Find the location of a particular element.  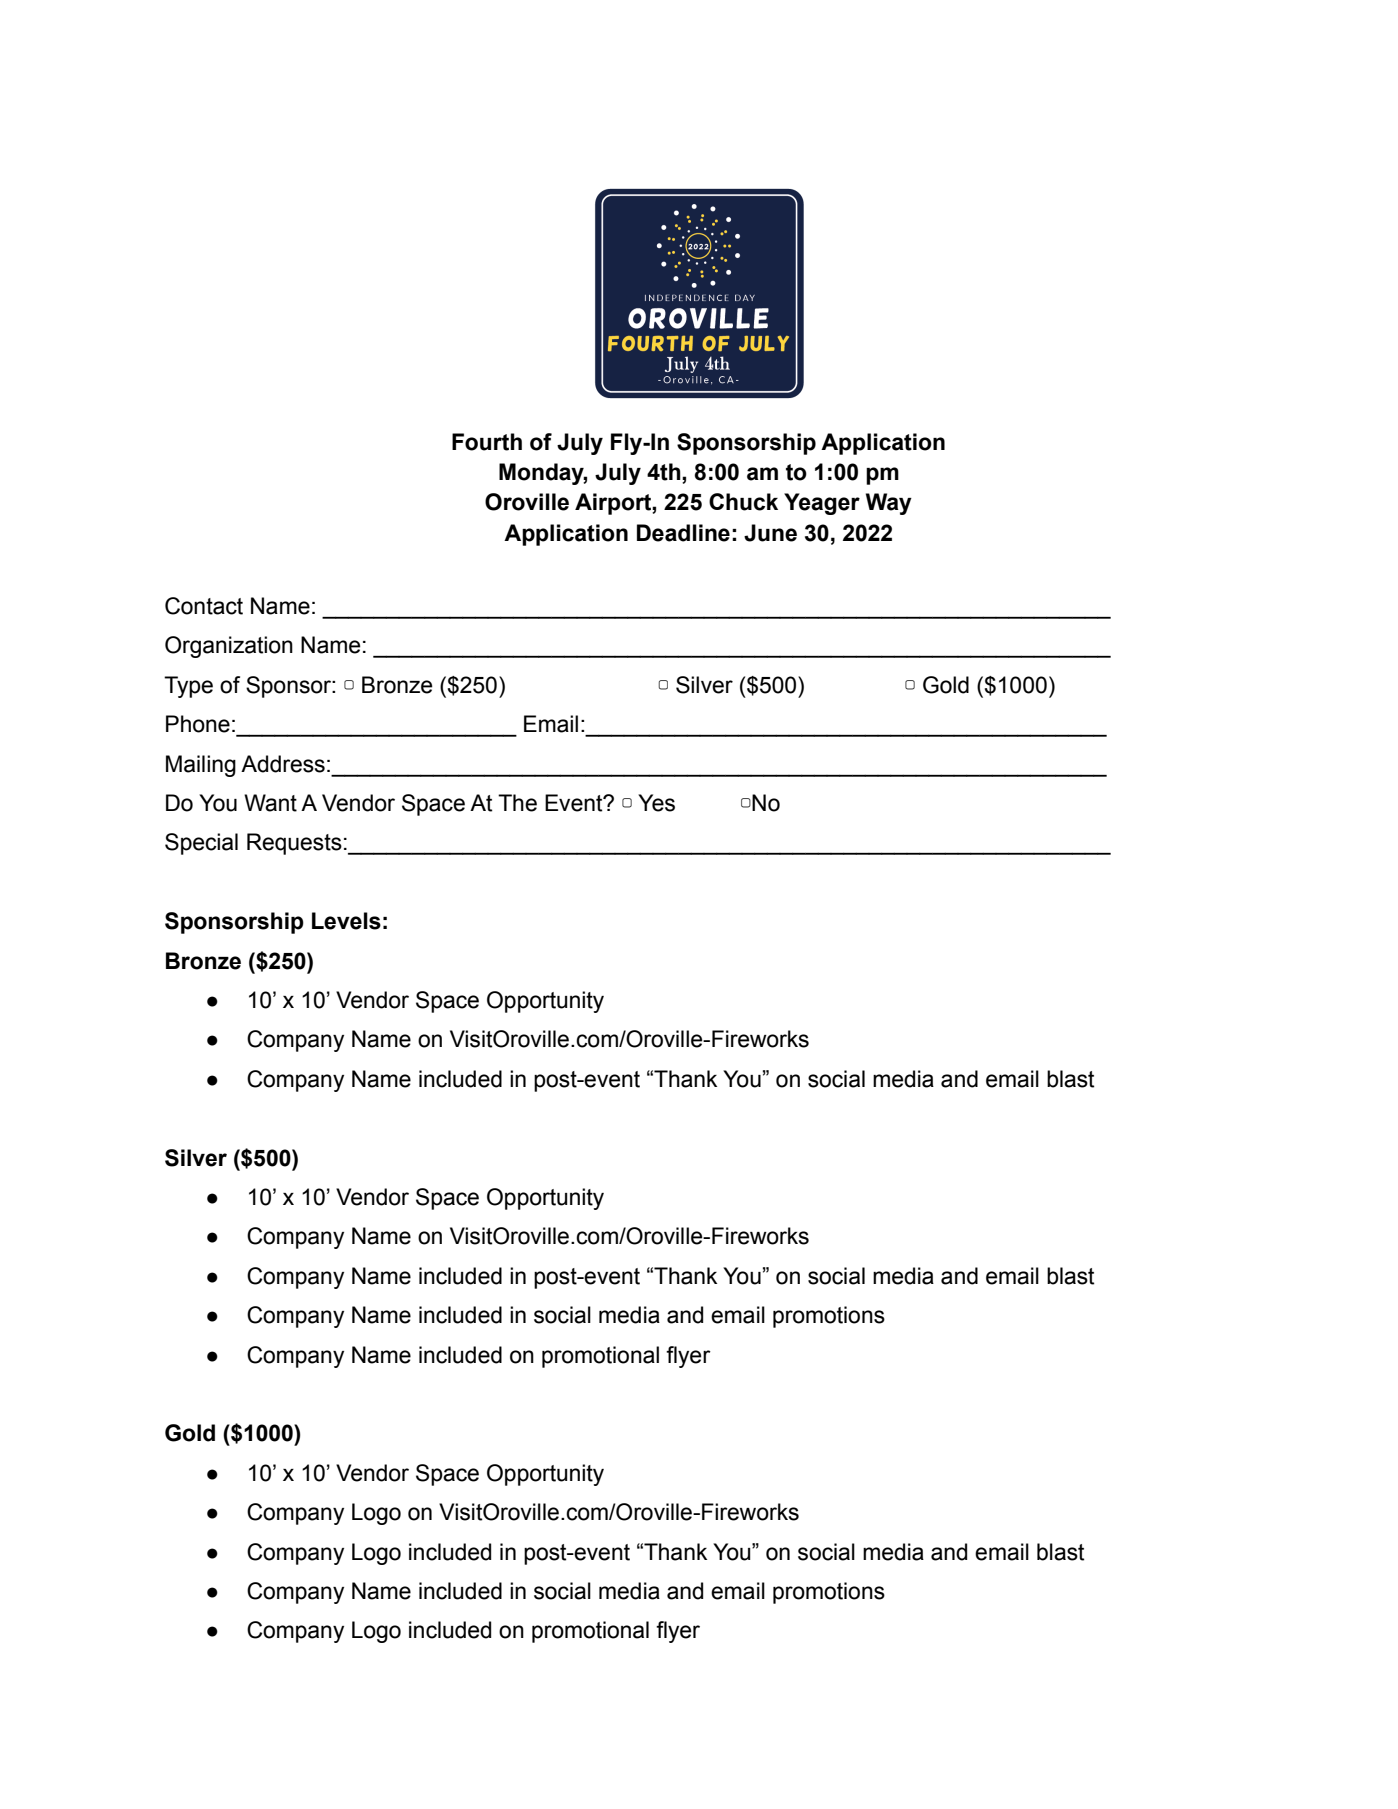

Levels is located at coordinates (346, 921).
